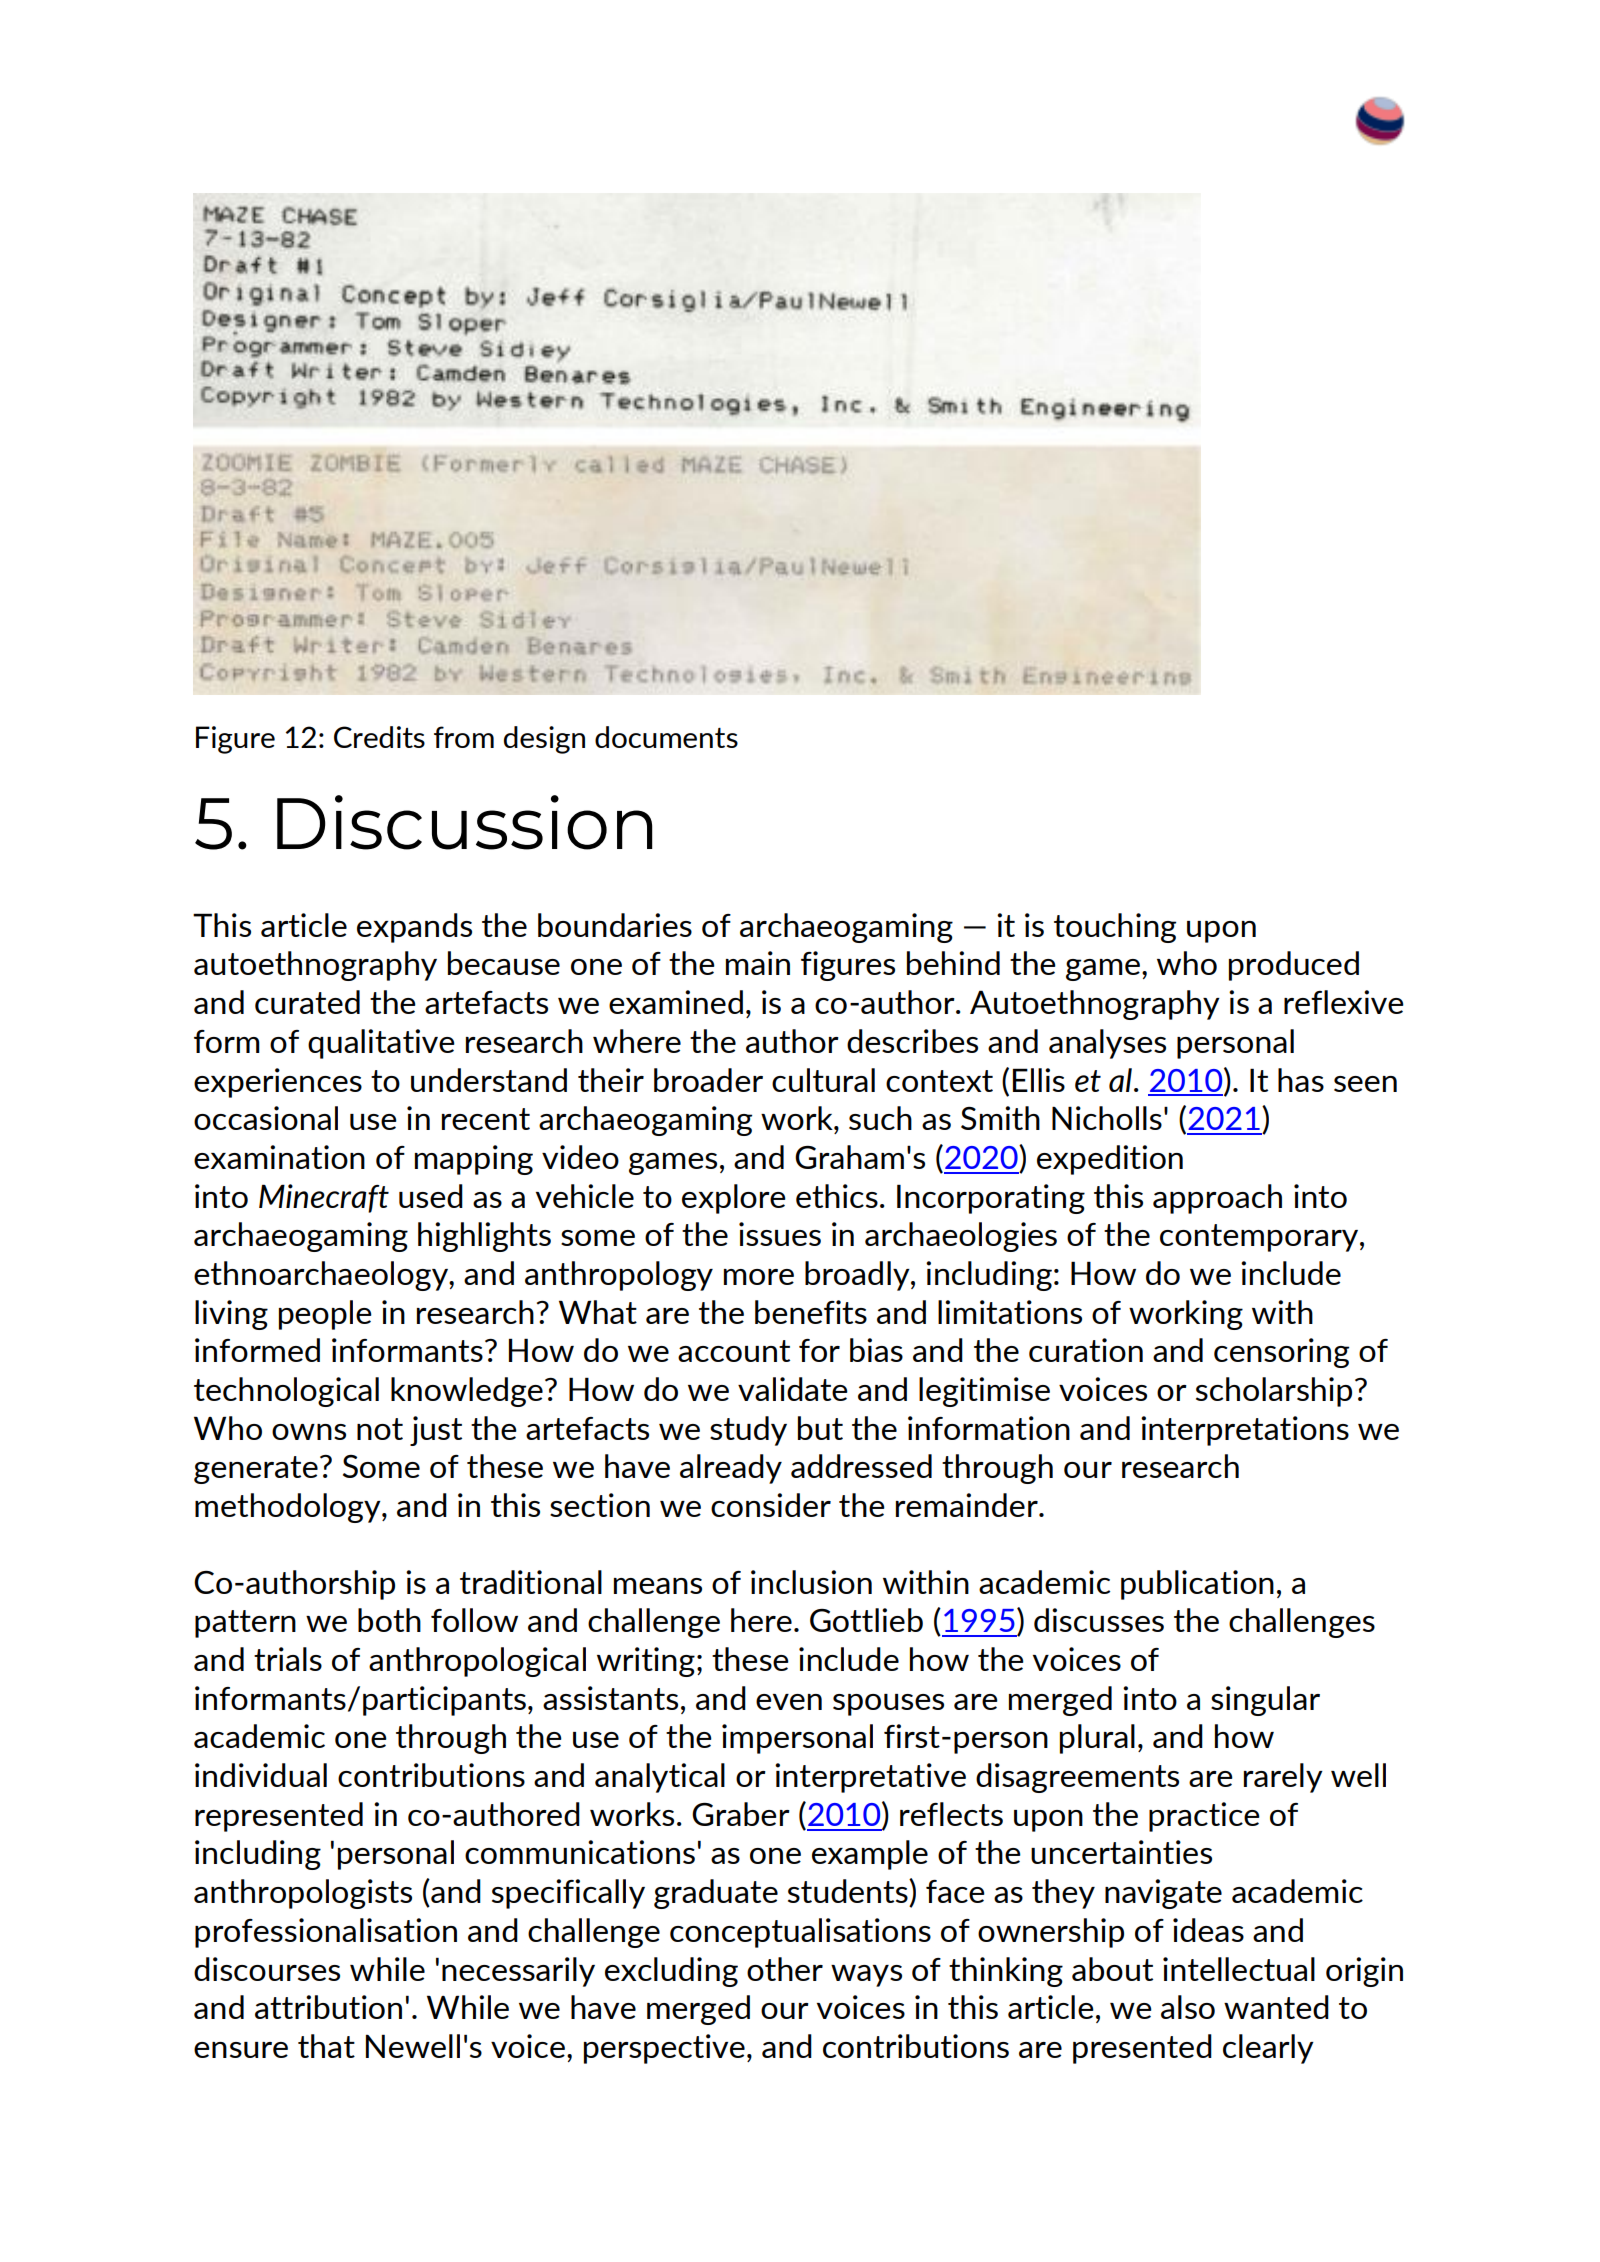 Image resolution: width=1600 pixels, height=2262 pixels. What do you see at coordinates (793, 1389) in the document?
I see `validate` at bounding box center [793, 1389].
